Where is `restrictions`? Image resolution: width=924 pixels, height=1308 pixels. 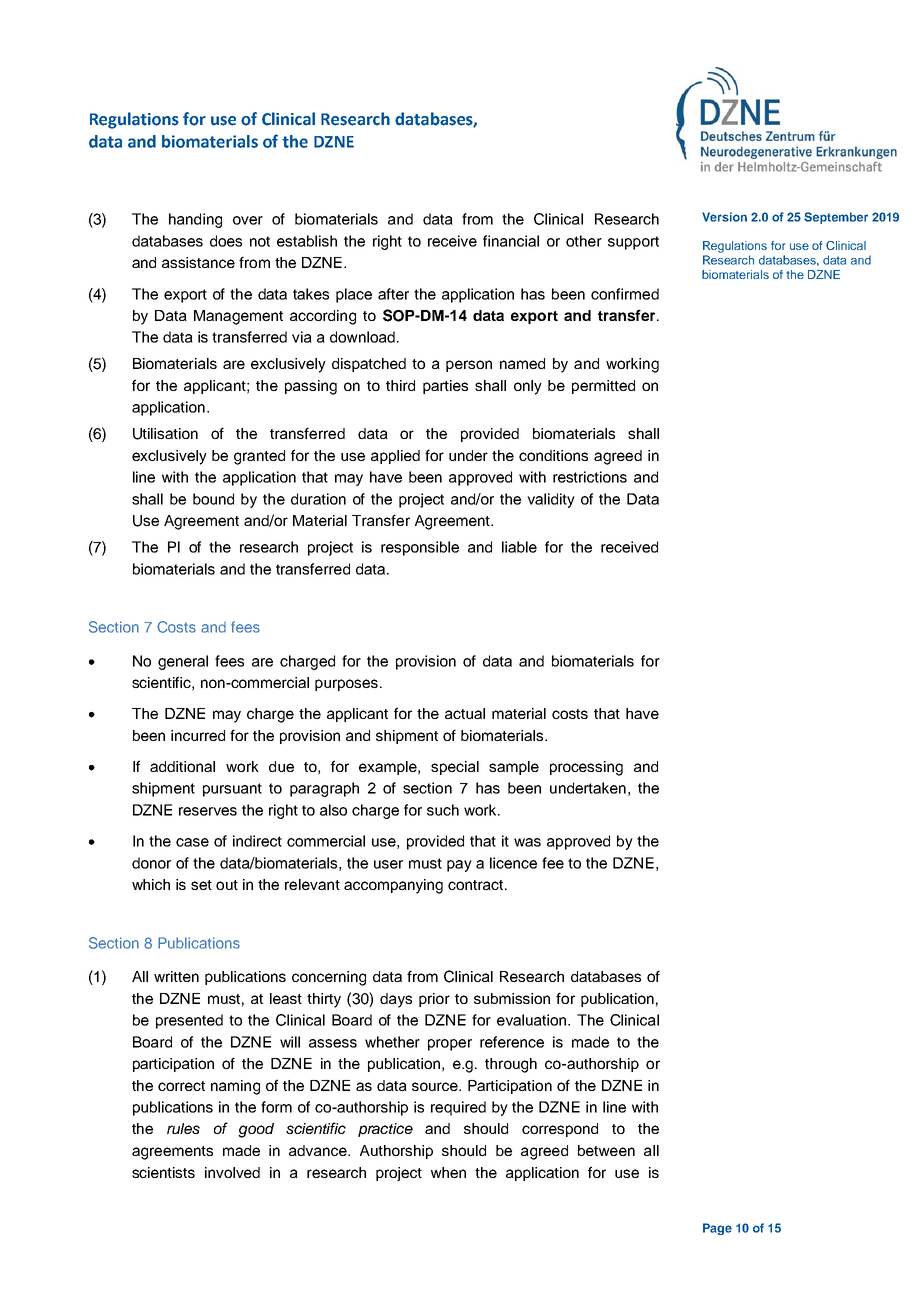
restrictions is located at coordinates (590, 477).
